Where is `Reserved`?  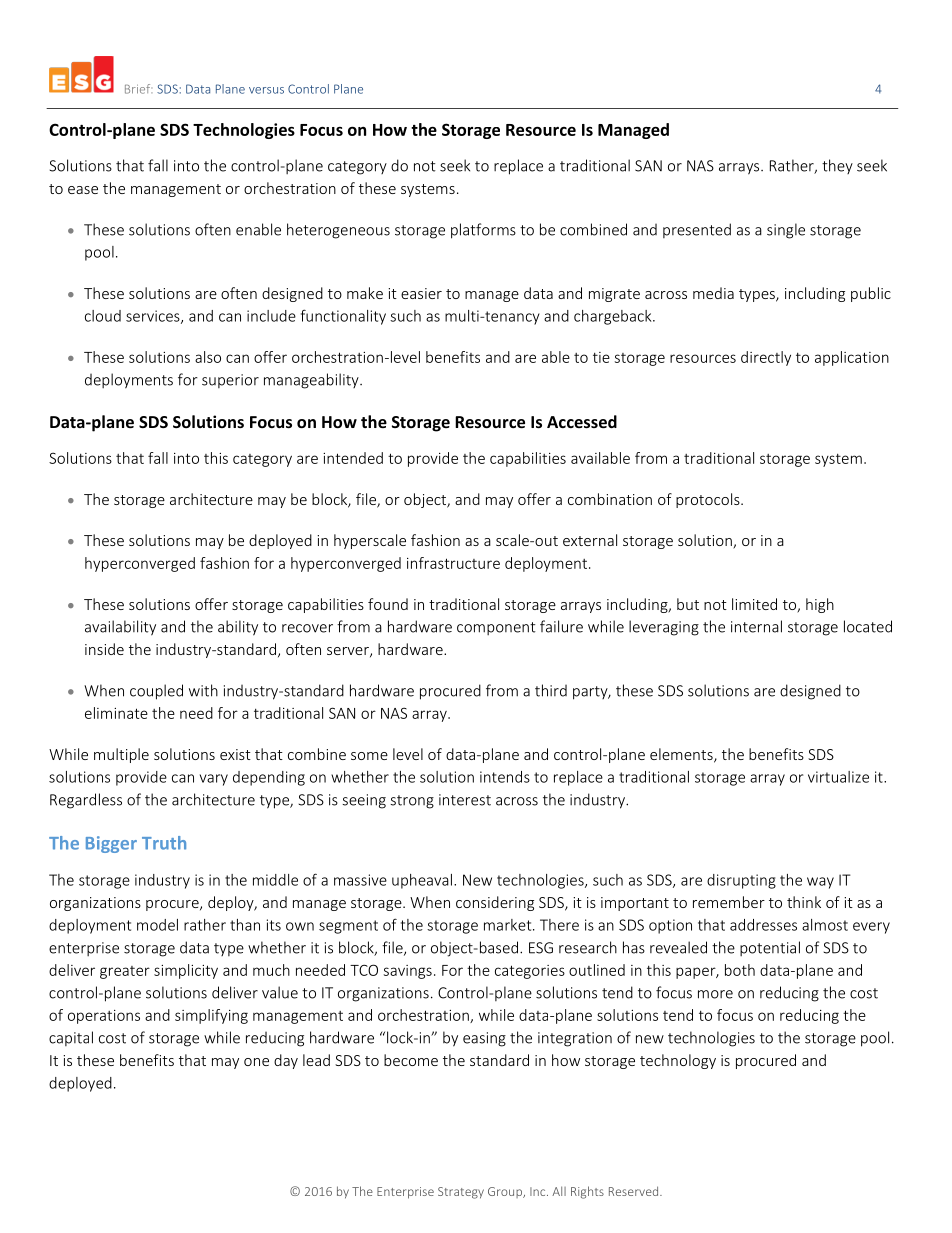
Reserved is located at coordinates (635, 1191).
